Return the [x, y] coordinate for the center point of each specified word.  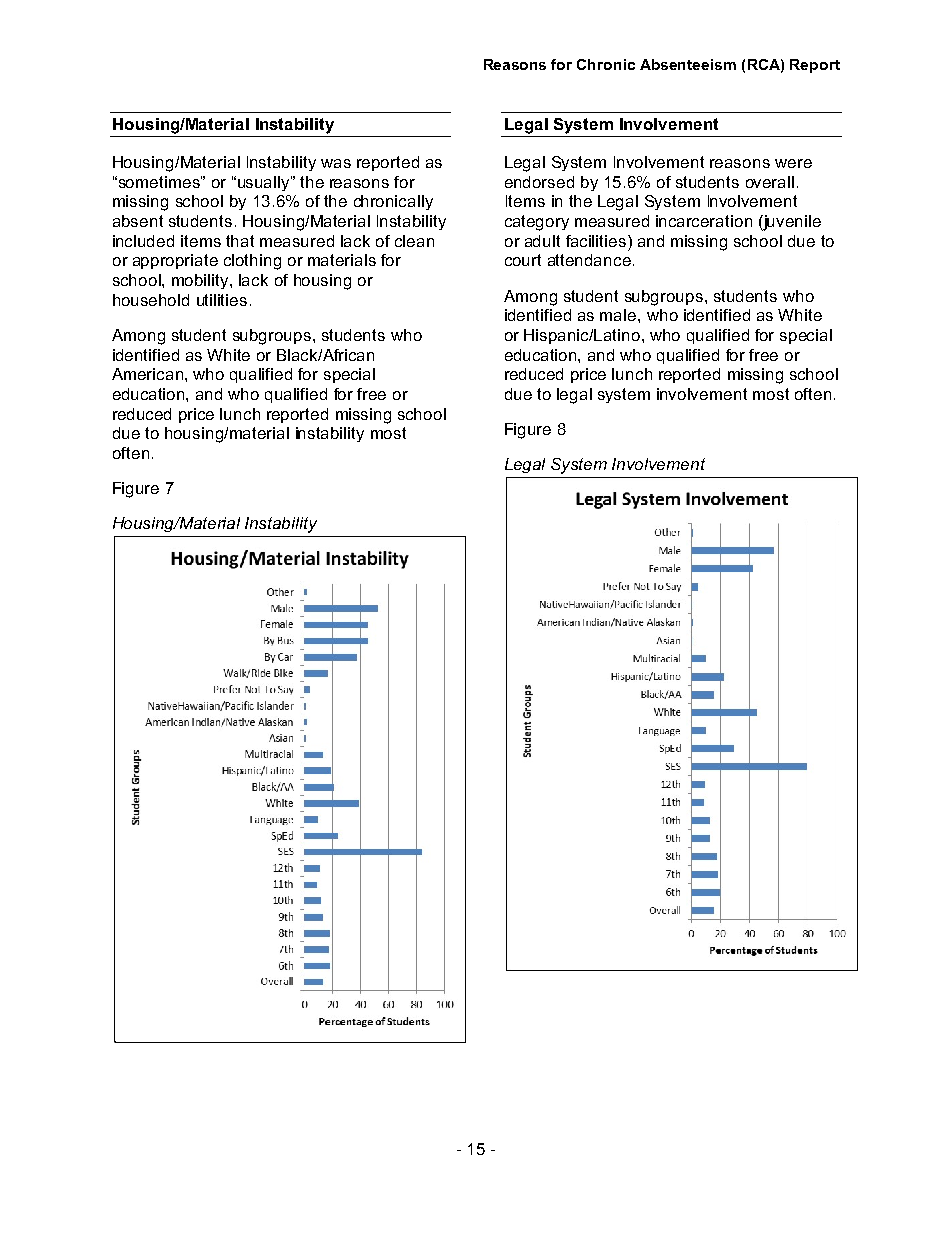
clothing [252, 262]
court [523, 260]
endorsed [539, 182]
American [147, 374]
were [793, 163]
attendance [589, 260]
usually [263, 183]
